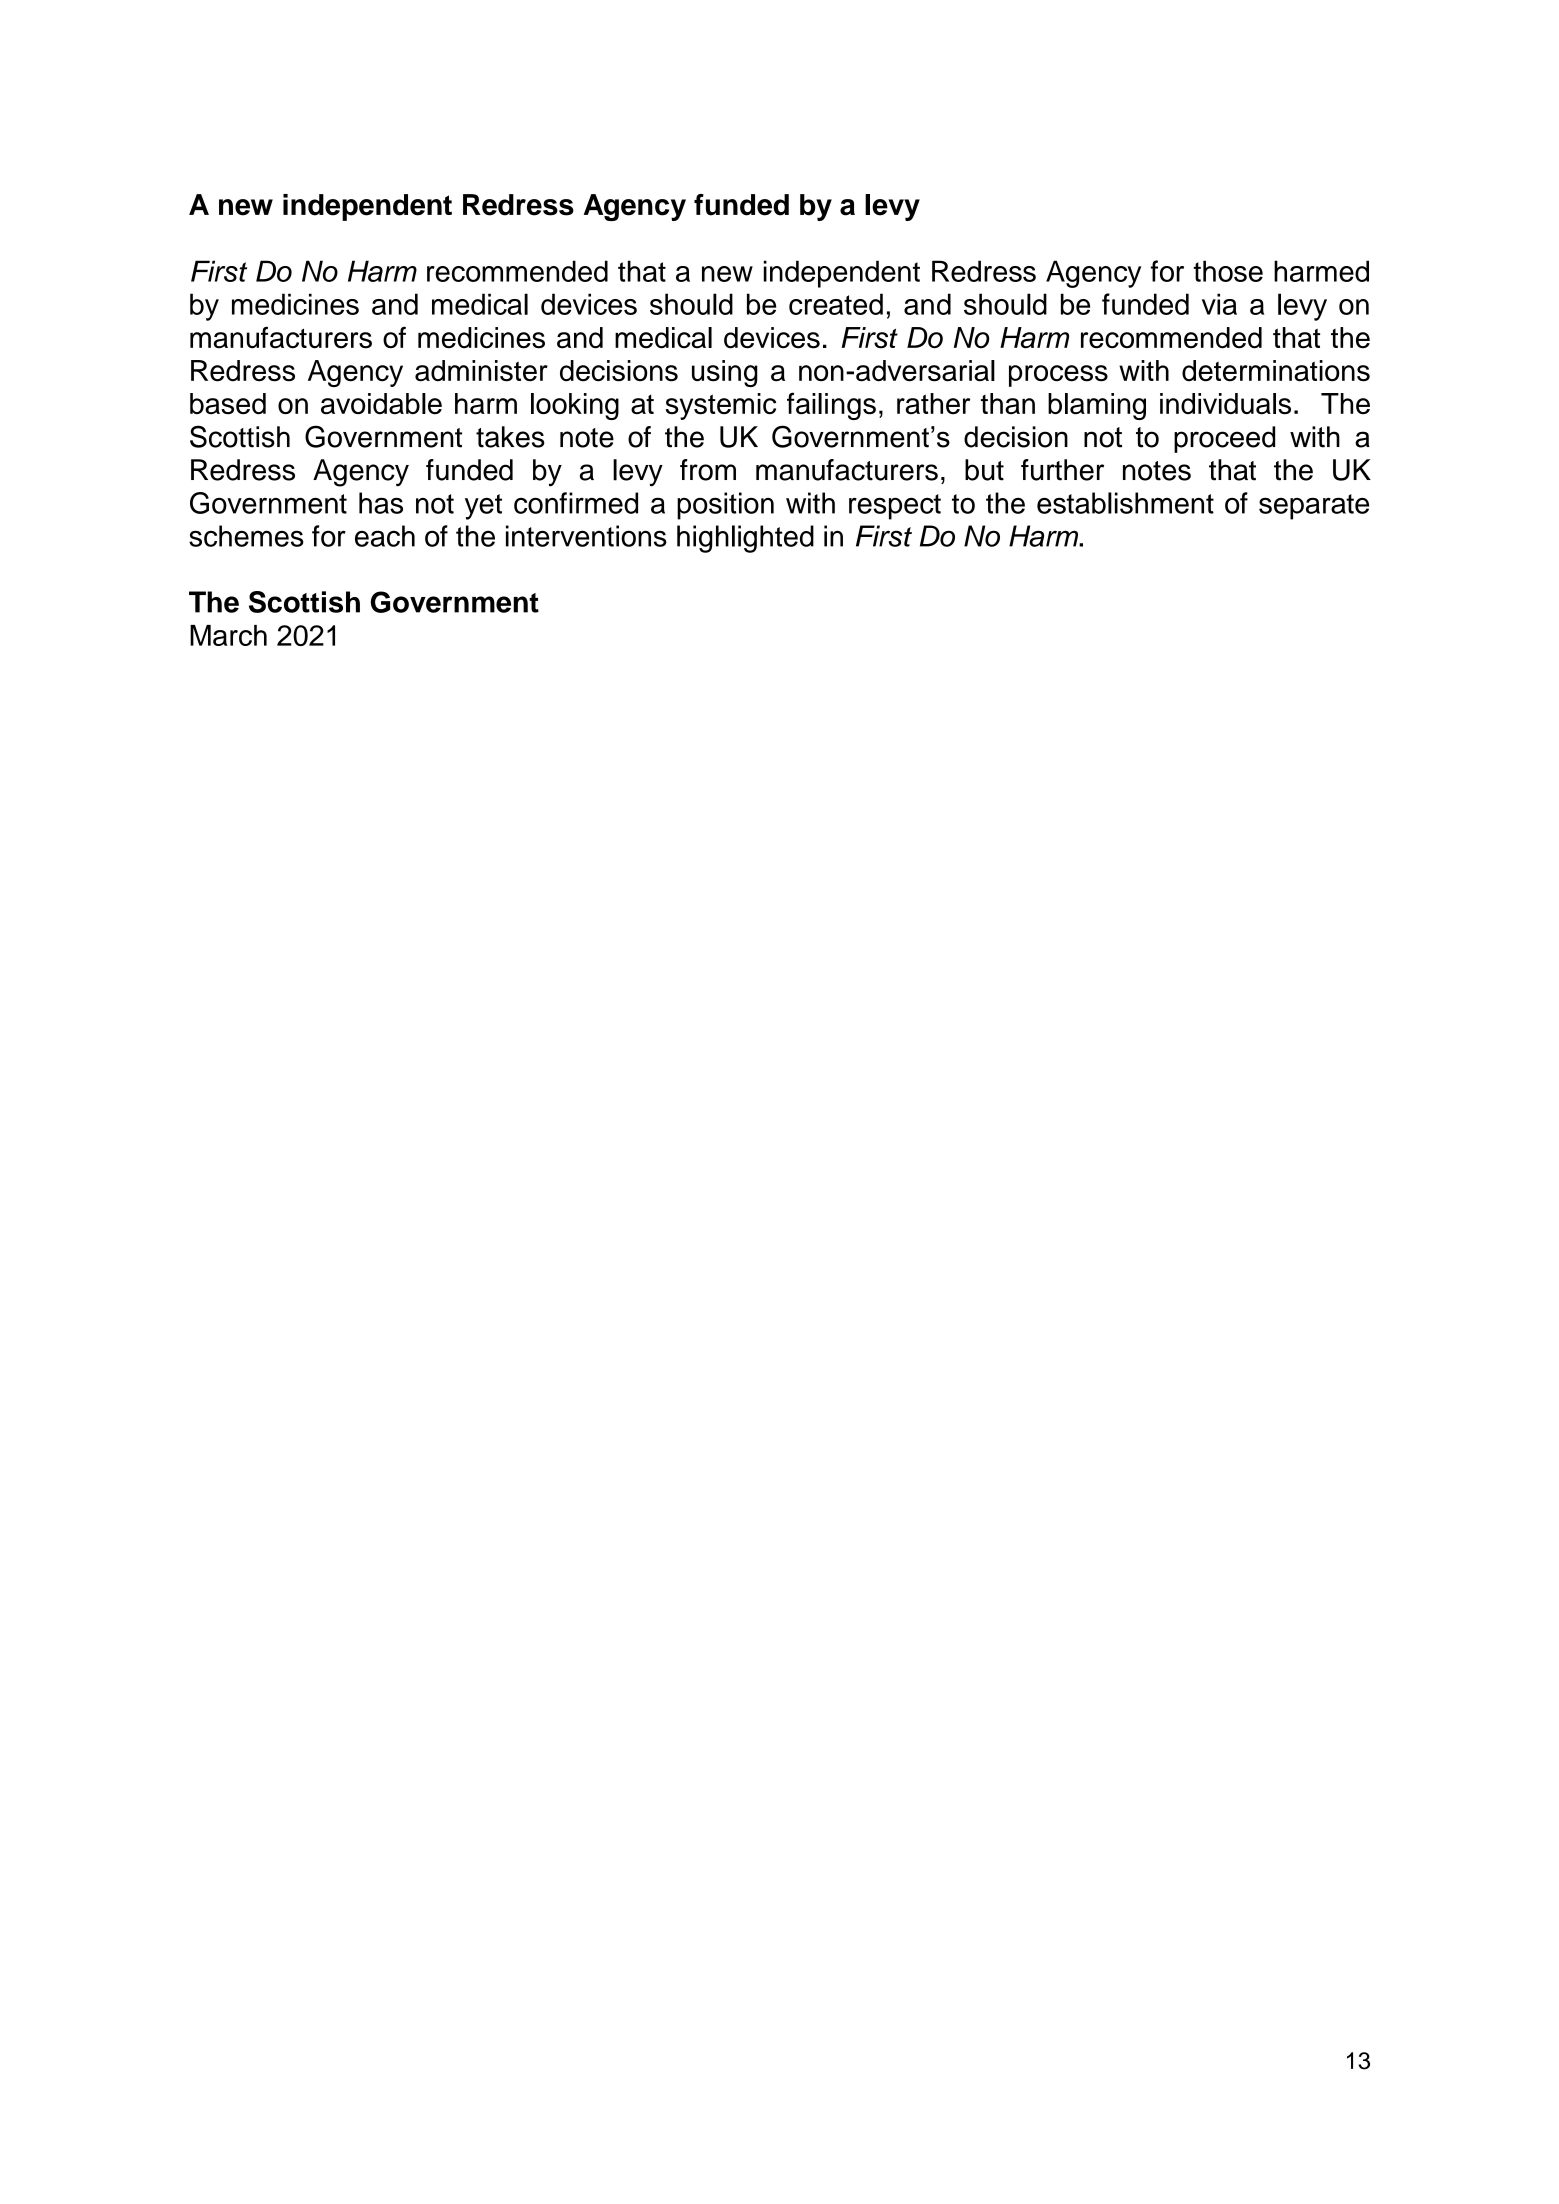 The width and height of the screenshot is (1559, 2204). I want to click on those, so click(1228, 271).
